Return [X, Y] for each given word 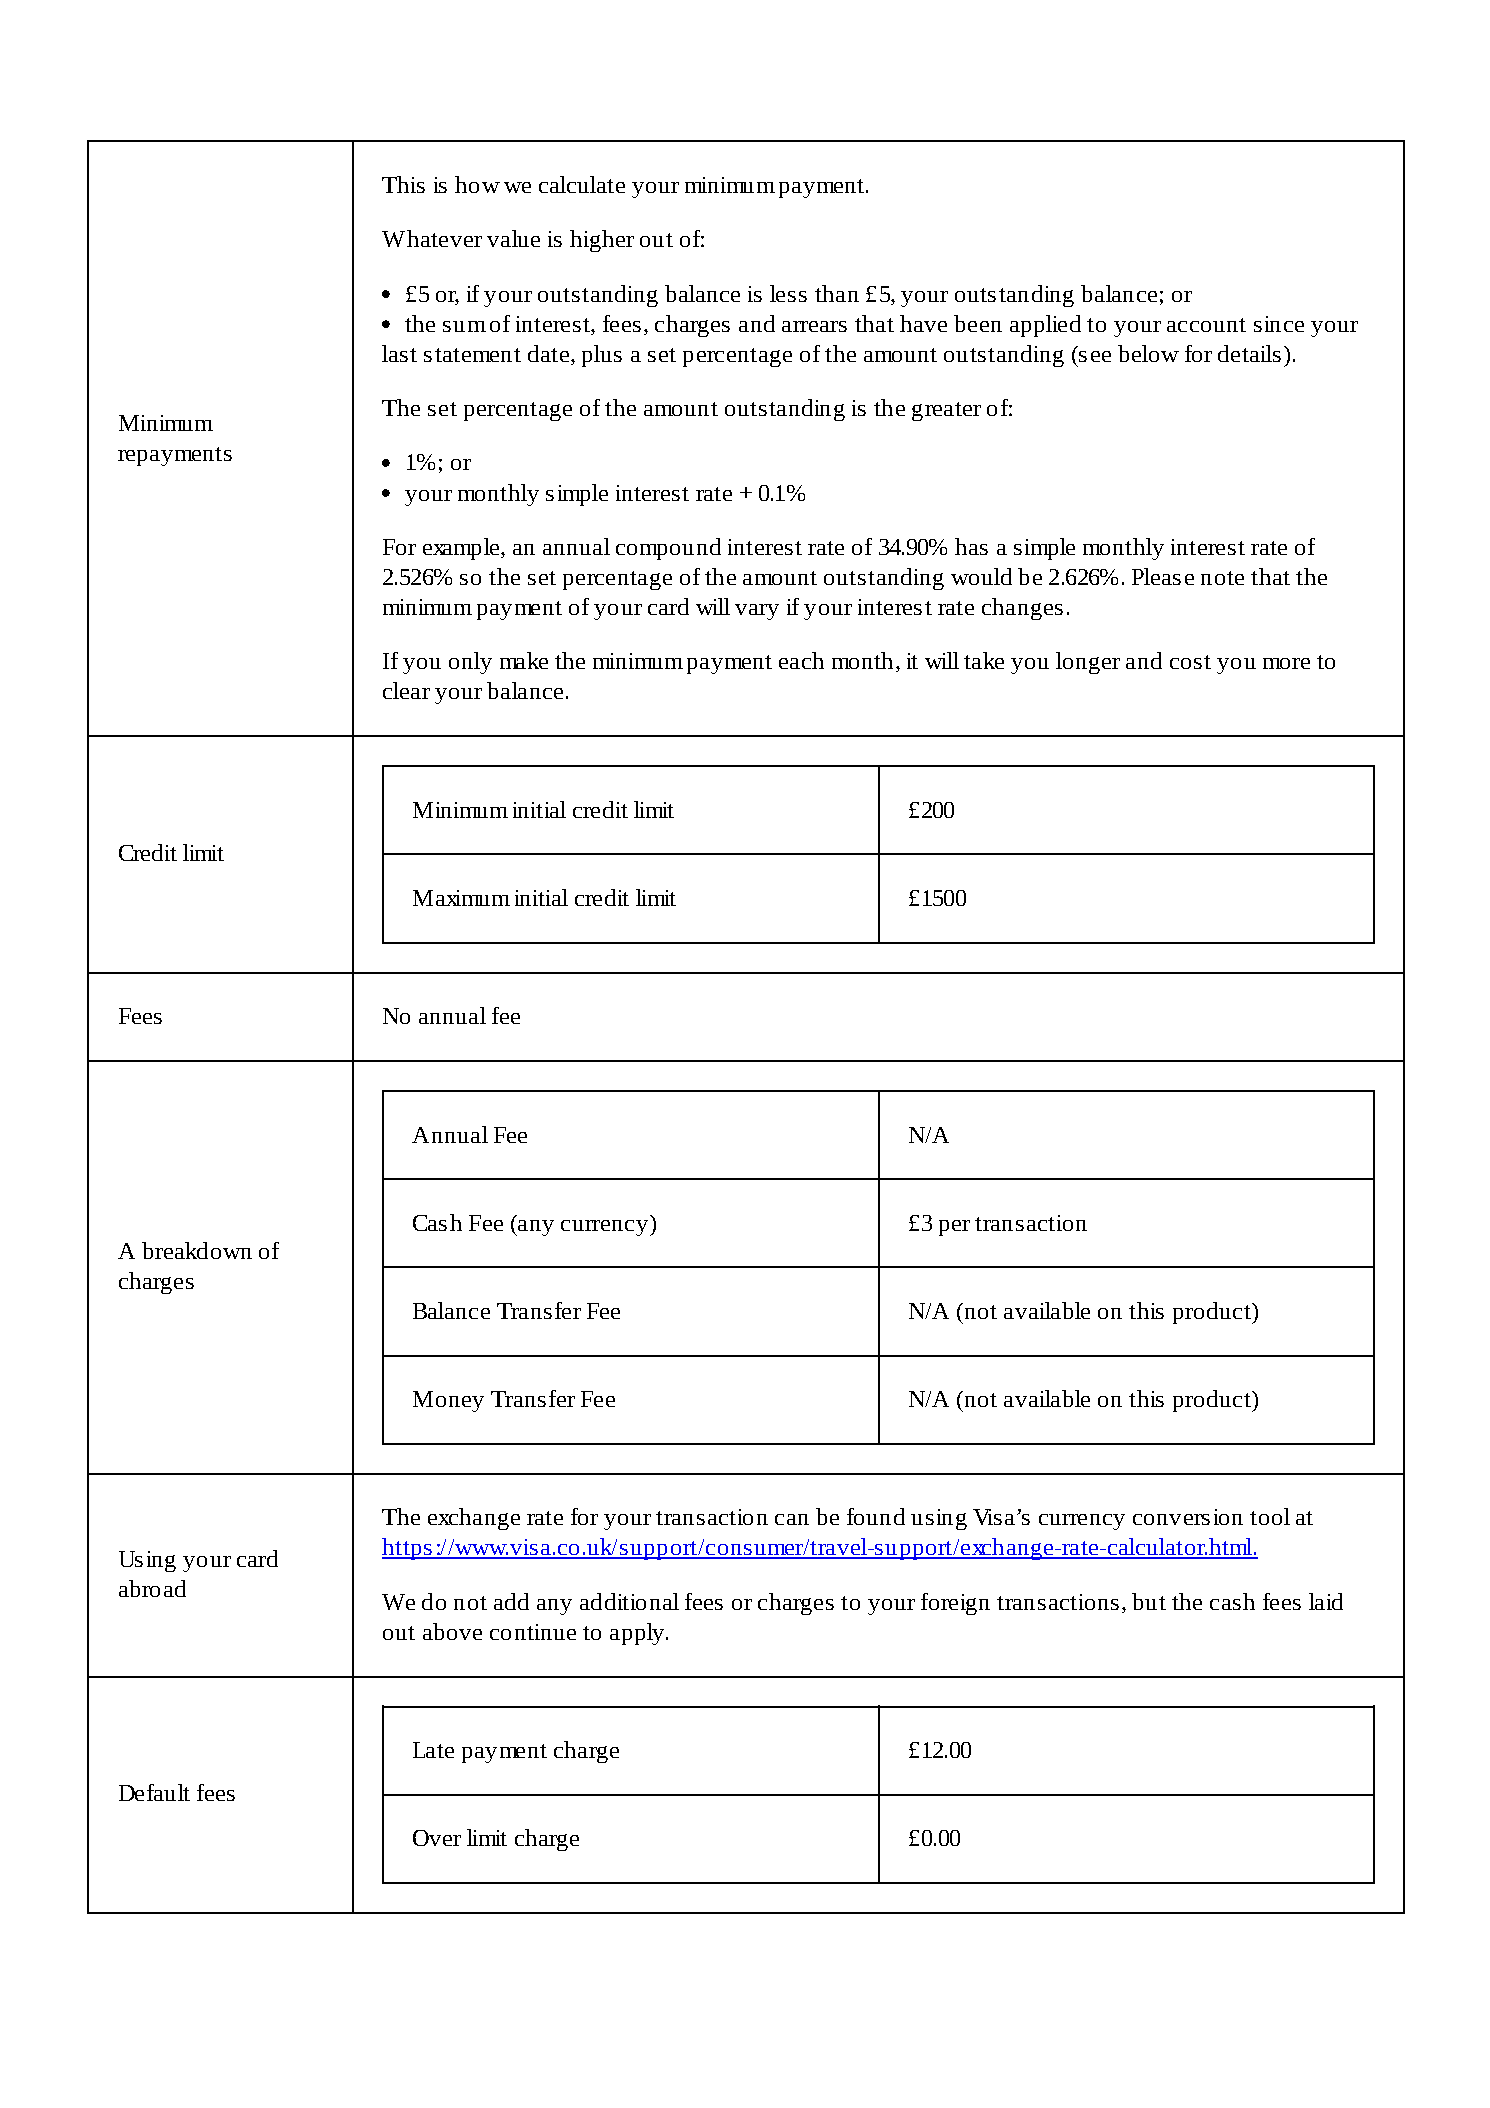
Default [154, 1792]
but [1149, 1601]
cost [1190, 662]
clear [406, 690]
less [788, 293]
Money [448, 1401]
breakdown [197, 1250]
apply [638, 1634]
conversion [1188, 1517]
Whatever [432, 238]
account [1206, 325]
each [801, 660]
